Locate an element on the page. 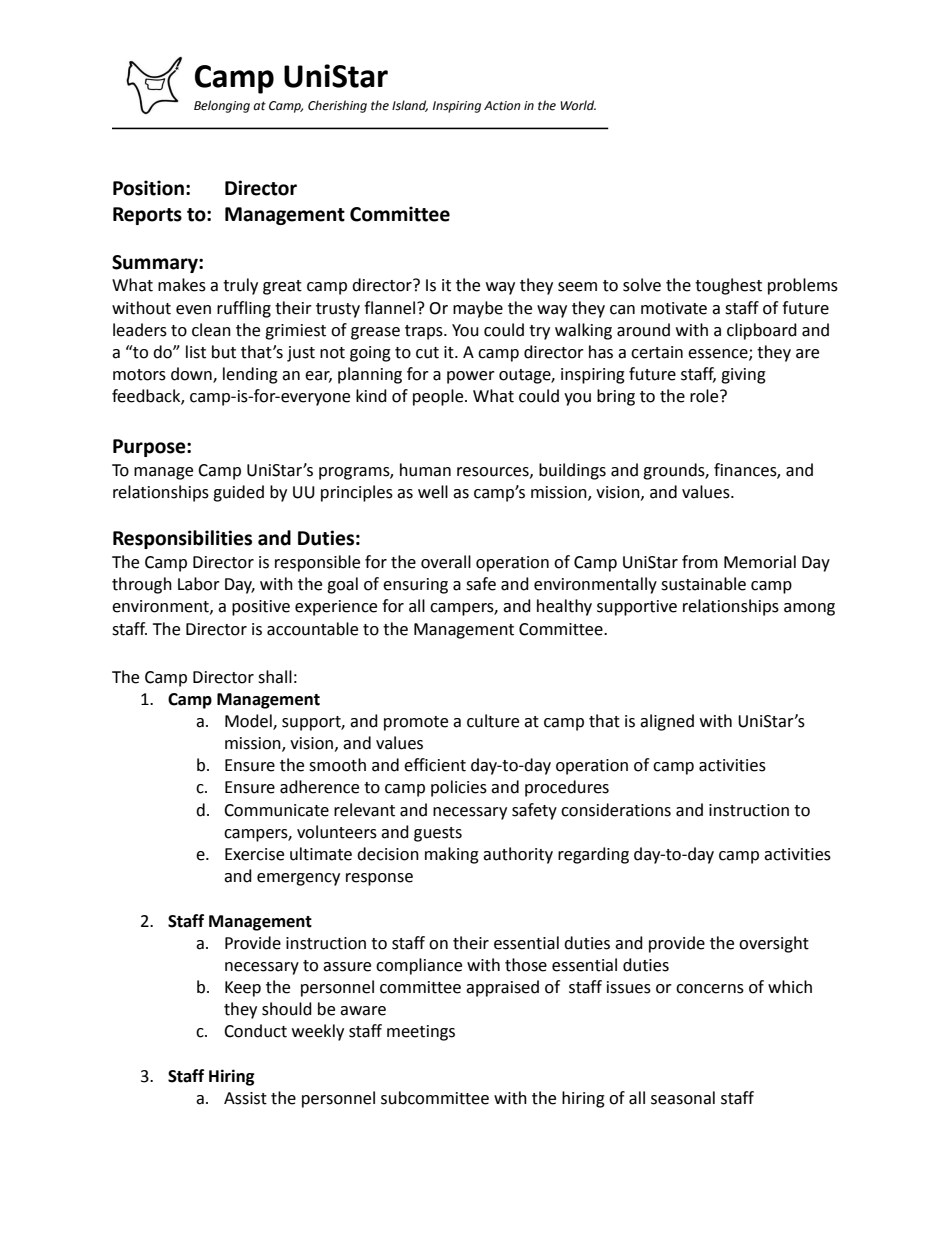 The image size is (952, 1233). aligned is located at coordinates (667, 722).
